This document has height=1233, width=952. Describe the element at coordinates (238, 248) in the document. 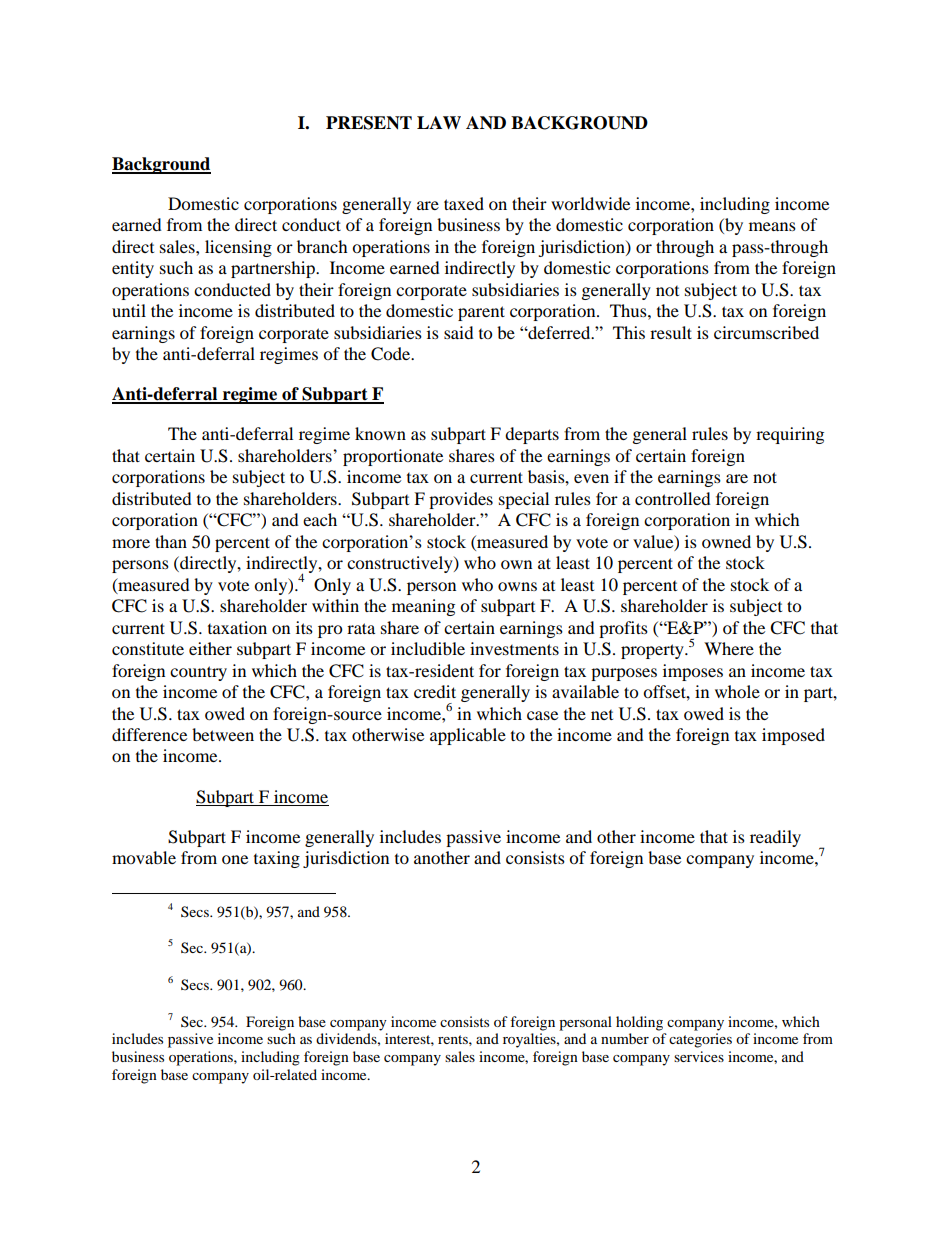

I see `licensing` at that location.
